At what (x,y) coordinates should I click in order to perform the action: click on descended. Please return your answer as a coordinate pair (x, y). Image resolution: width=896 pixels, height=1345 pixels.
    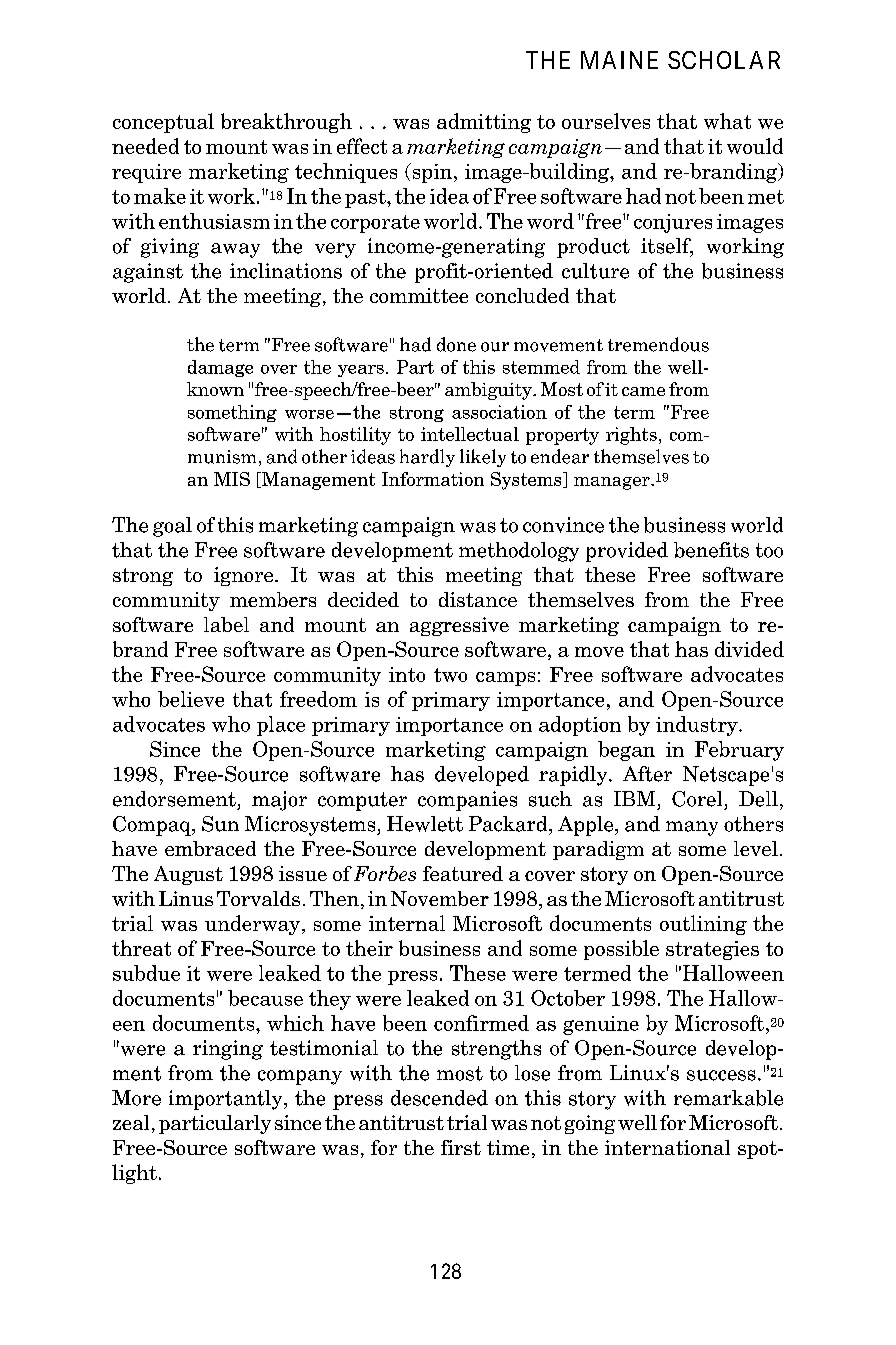
    Looking at the image, I should click on (439, 1098).
